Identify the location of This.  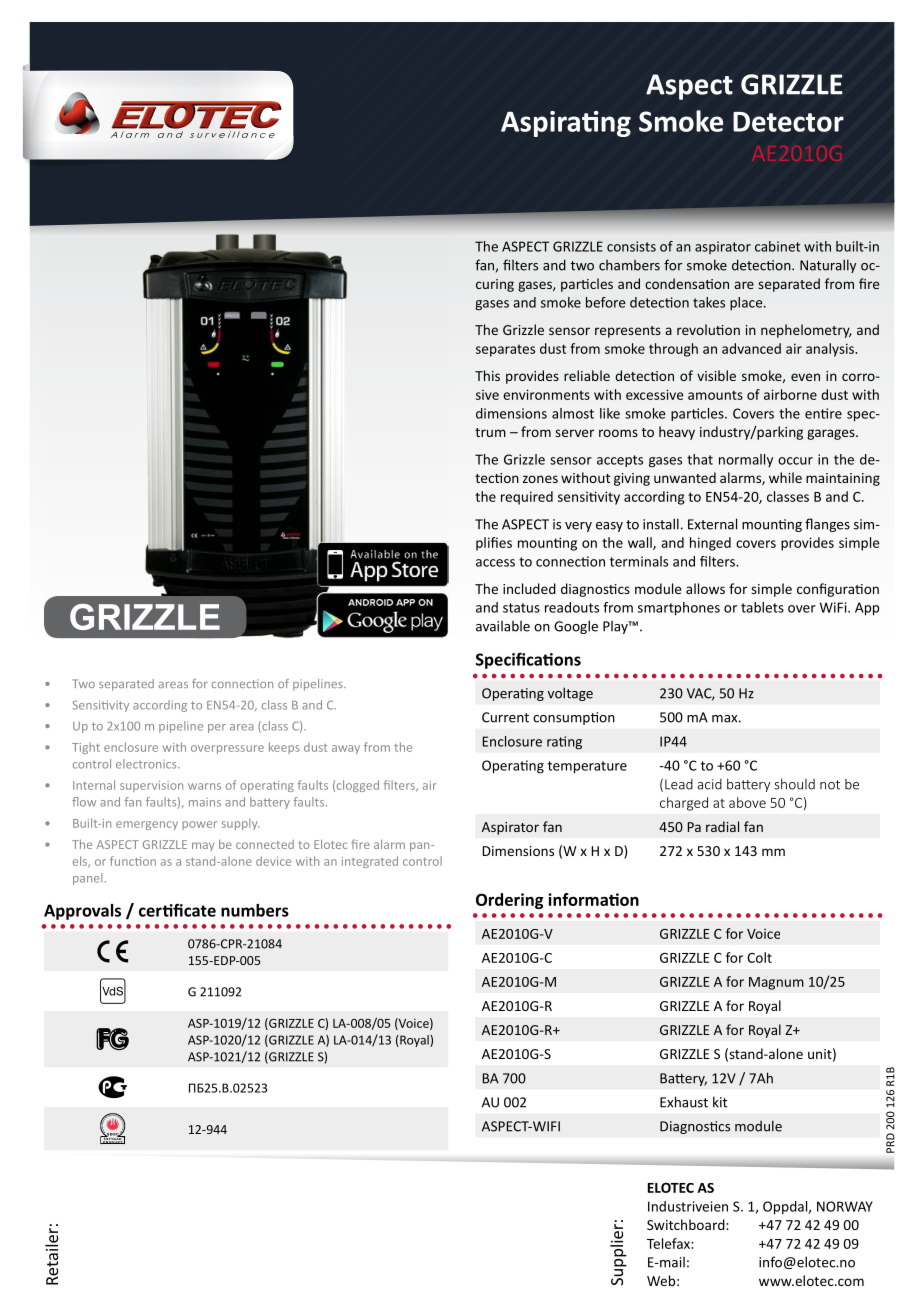
(487, 375).
